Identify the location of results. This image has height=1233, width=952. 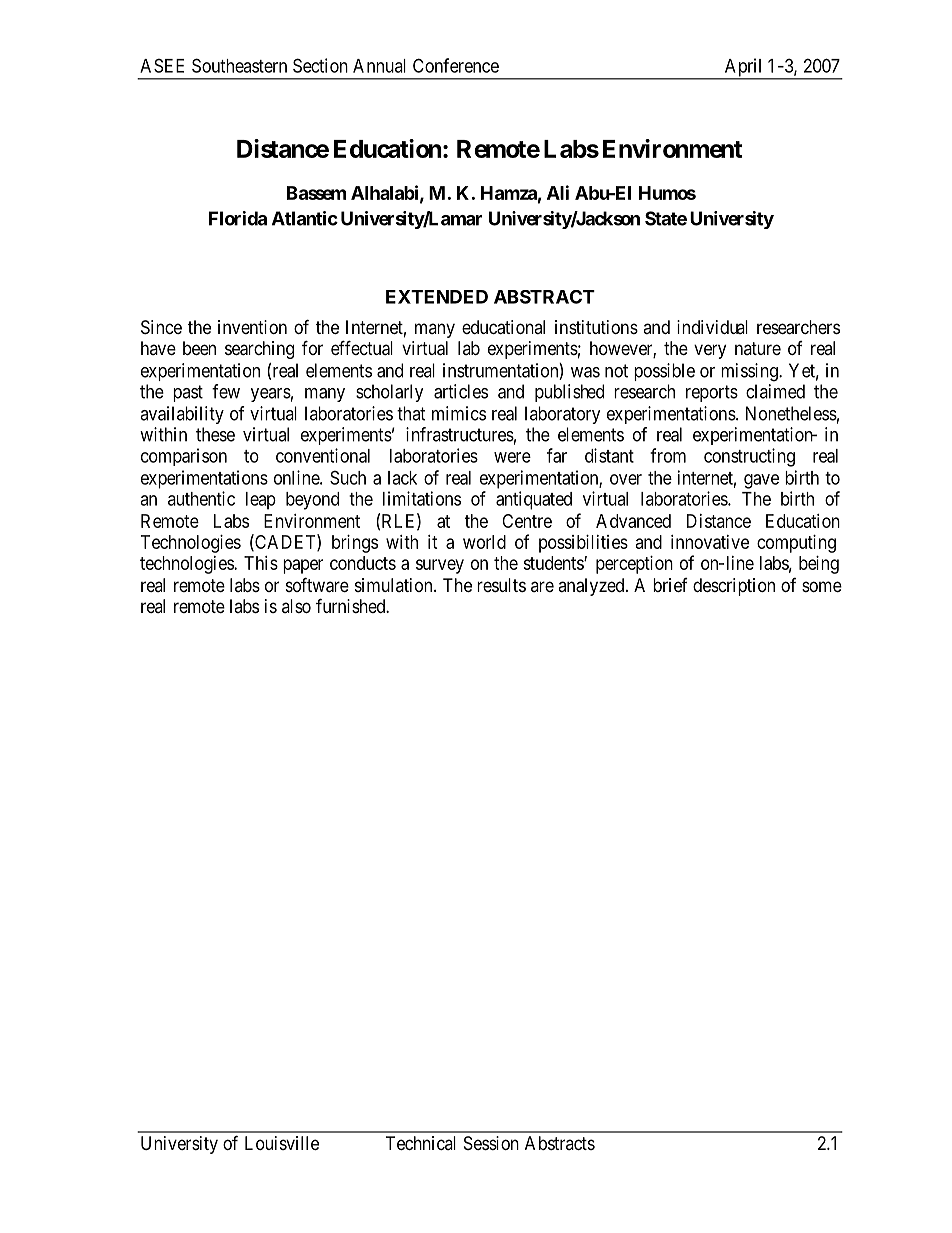
(501, 585).
